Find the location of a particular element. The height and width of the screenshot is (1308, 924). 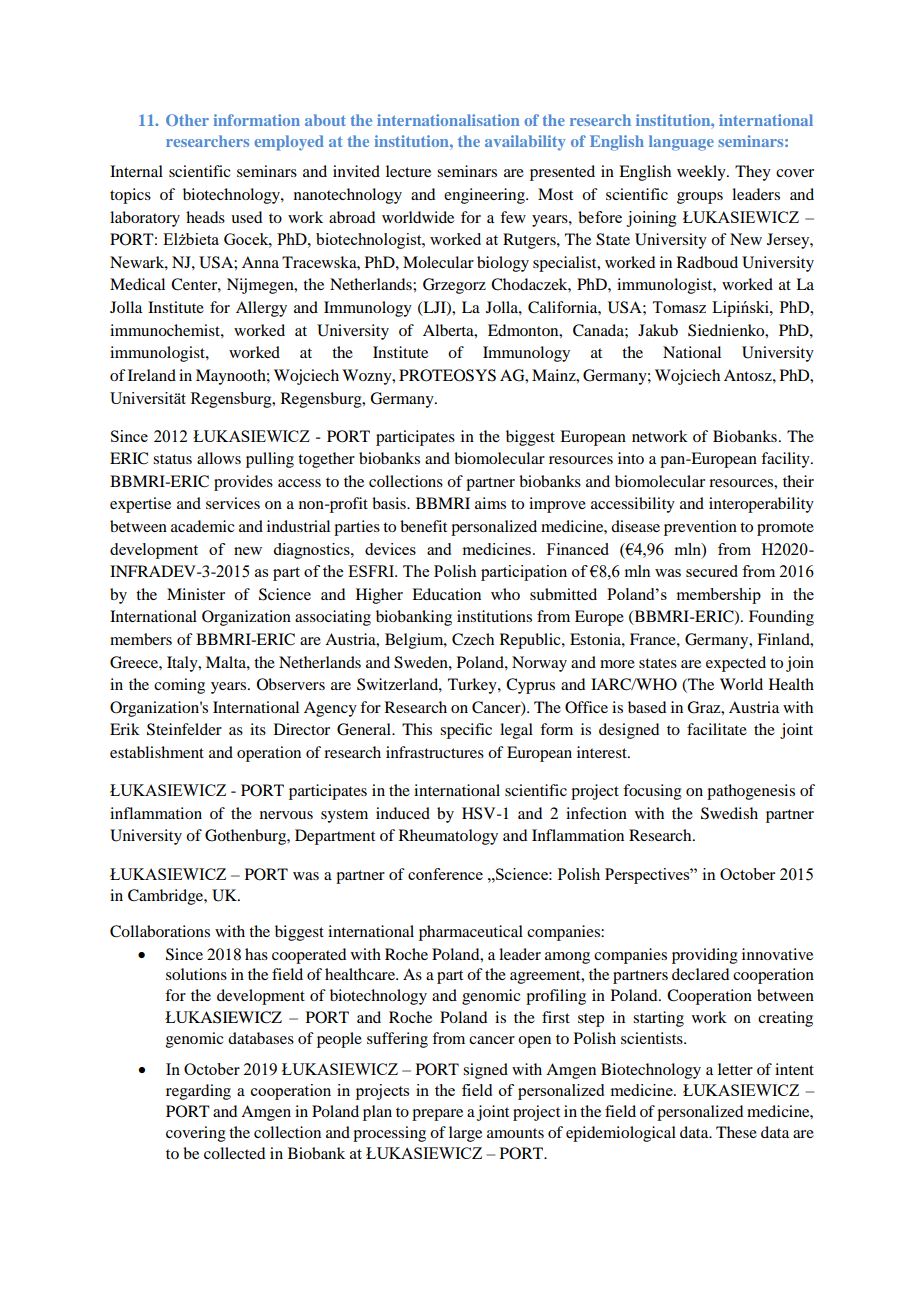

establishment is located at coordinates (157, 752).
